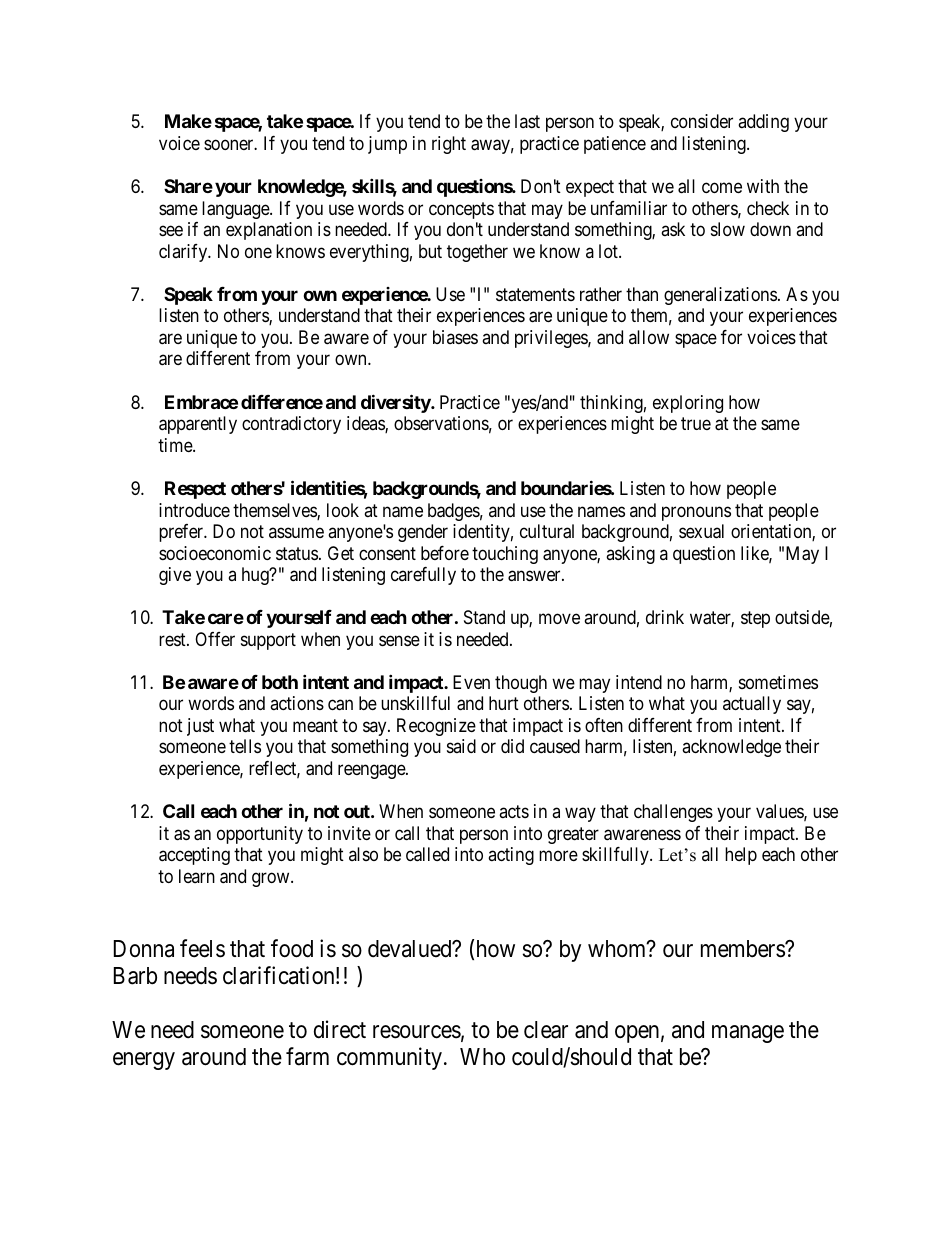  What do you see at coordinates (144, 1061) in the document?
I see `energy` at bounding box center [144, 1061].
